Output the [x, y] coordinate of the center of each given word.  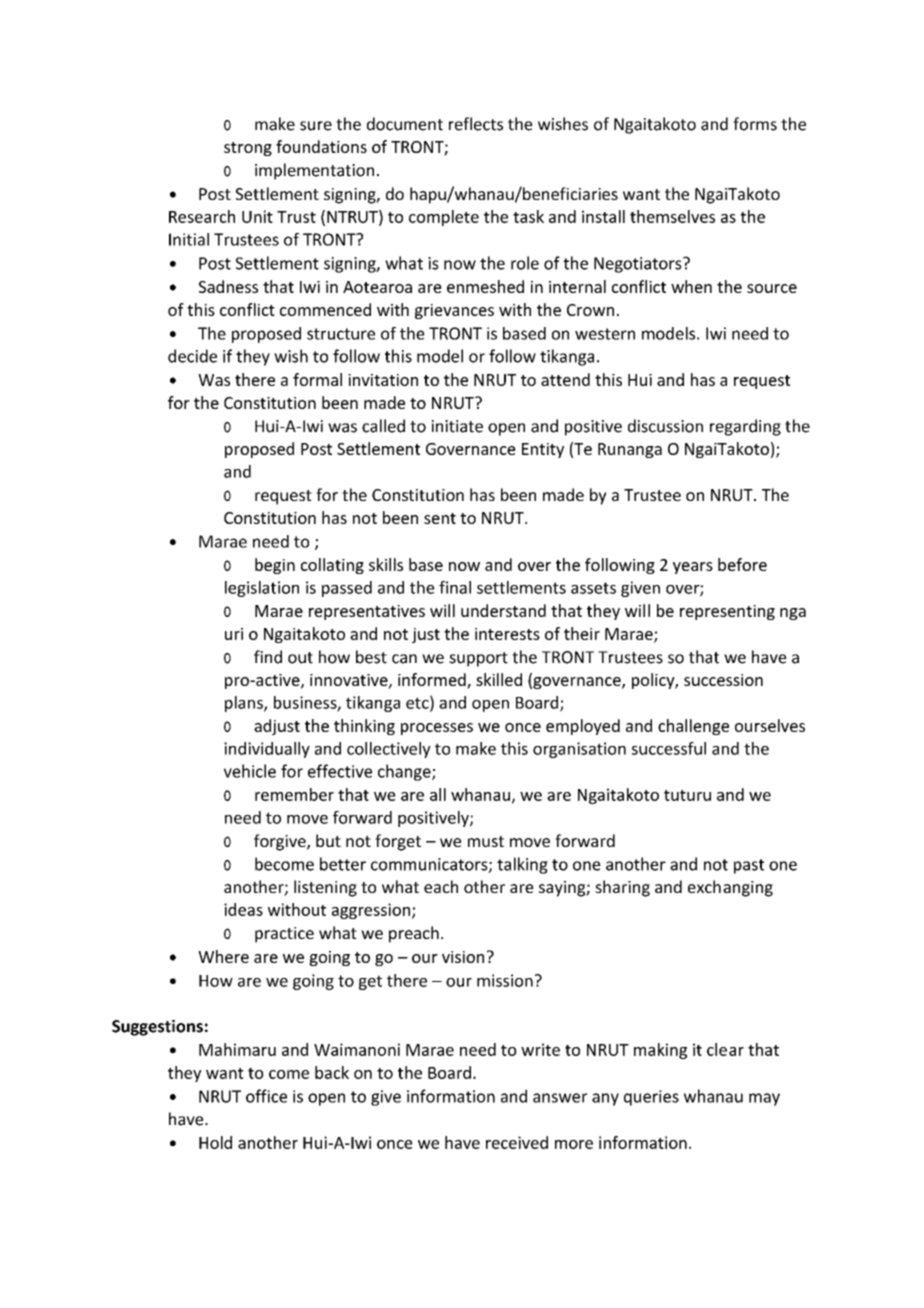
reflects [476, 124]
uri [234, 634]
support [478, 659]
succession [723, 680]
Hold [215, 1142]
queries [651, 1098]
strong [248, 149]
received [517, 1142]
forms [755, 124]
